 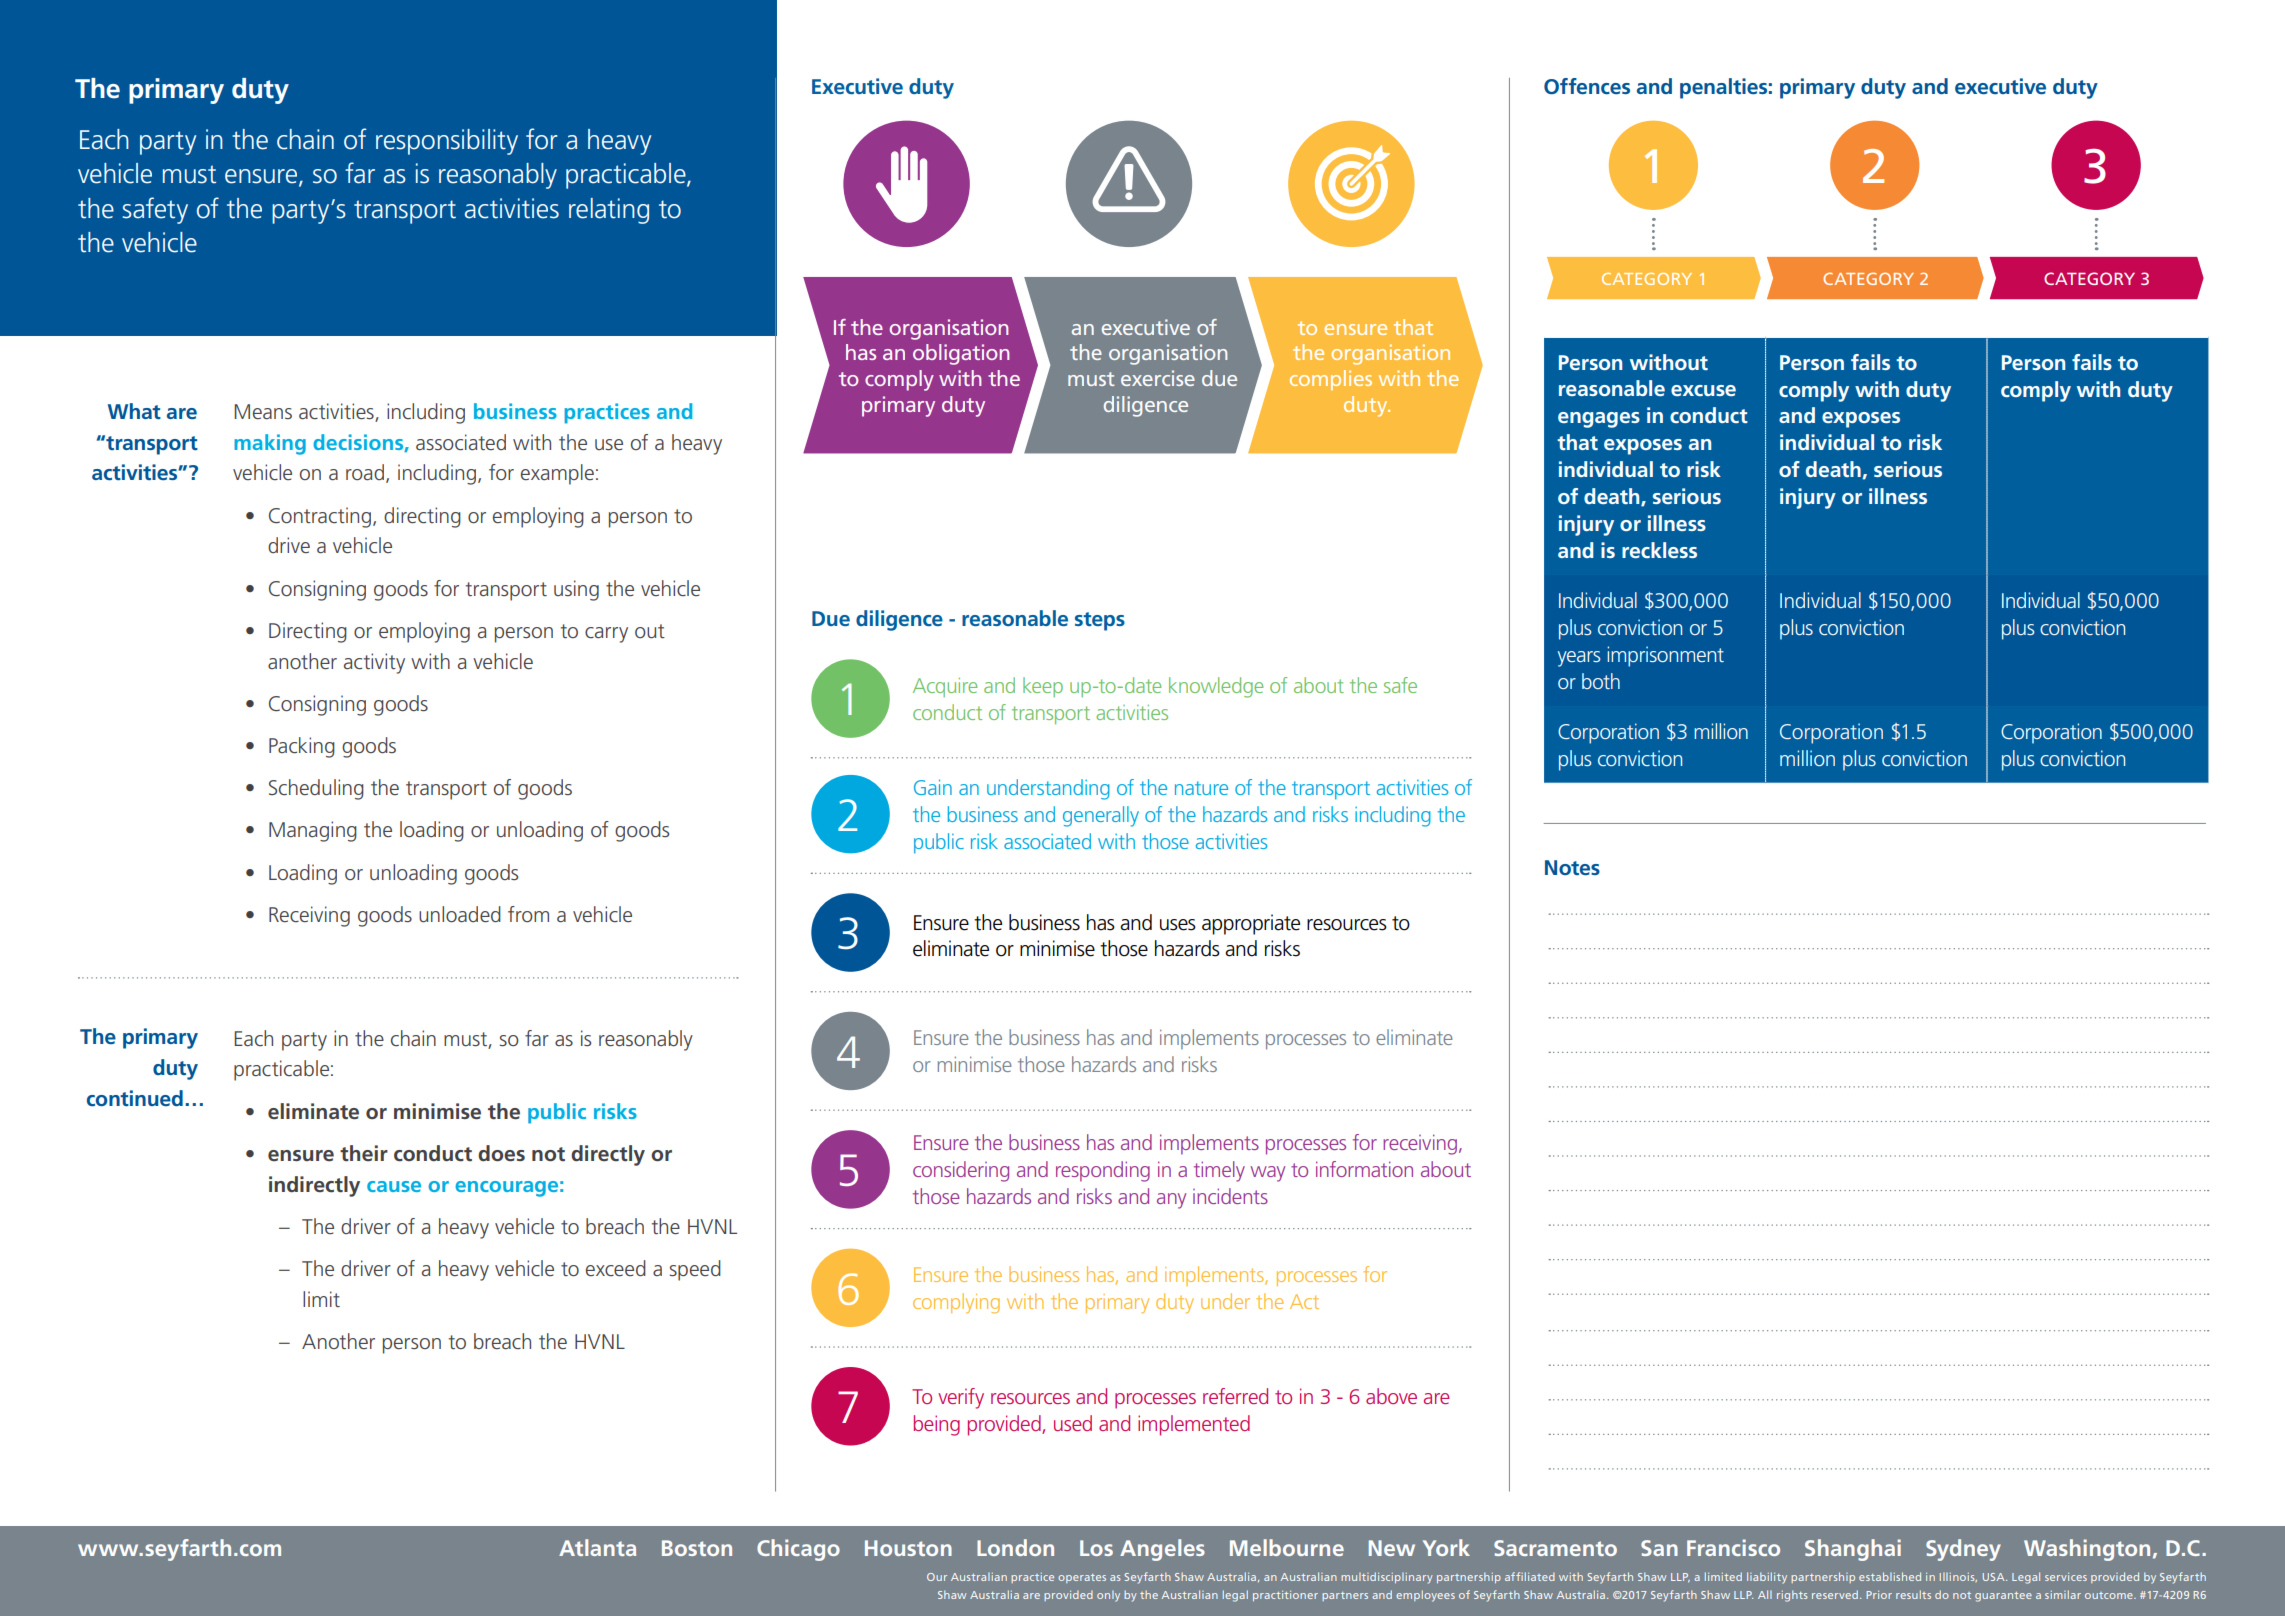 What do you see at coordinates (1101, 816) in the screenshot?
I see `generally` at bounding box center [1101, 816].
